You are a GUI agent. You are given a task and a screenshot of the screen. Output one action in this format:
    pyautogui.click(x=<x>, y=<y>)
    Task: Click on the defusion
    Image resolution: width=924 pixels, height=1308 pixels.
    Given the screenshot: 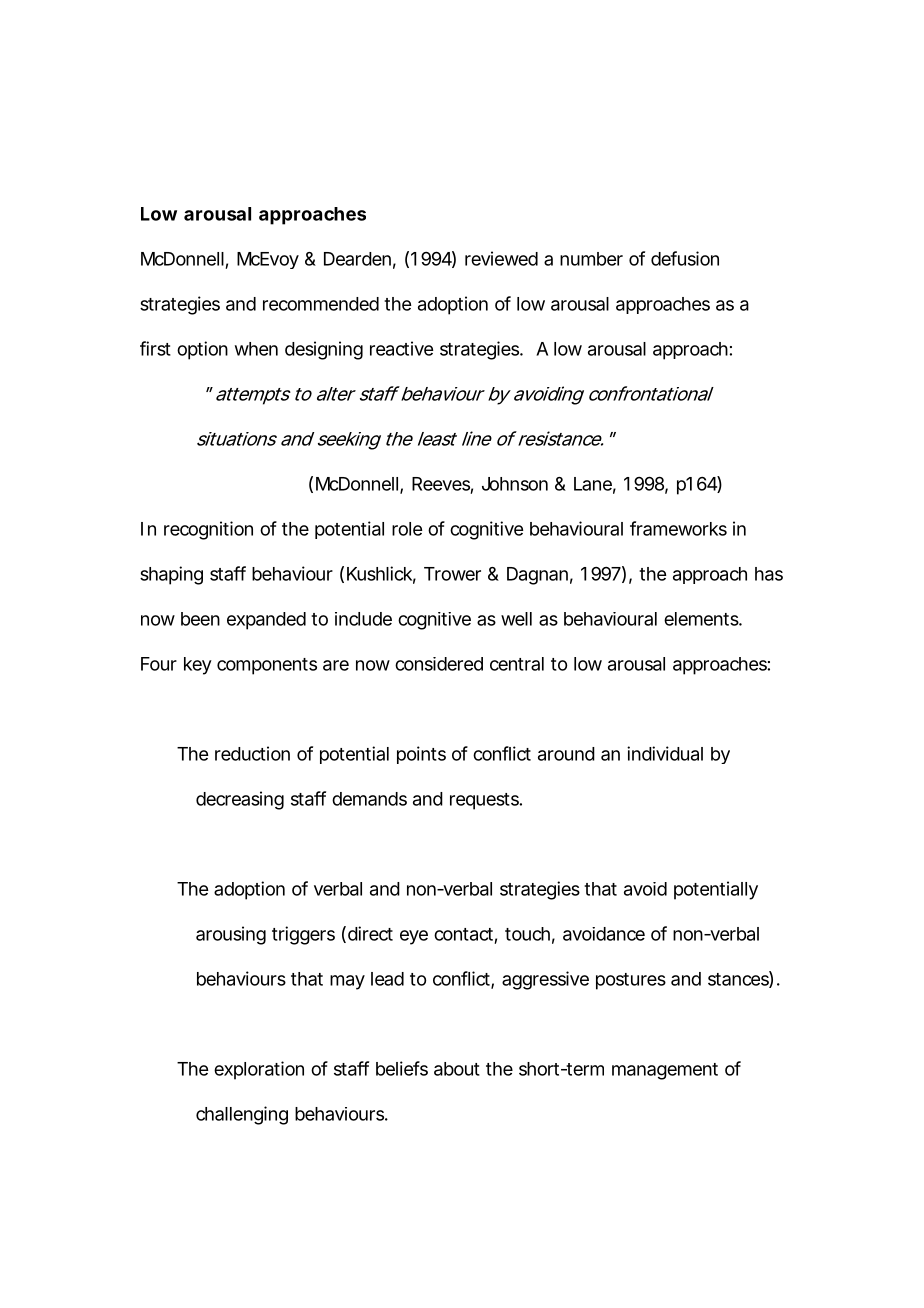 What is the action you would take?
    pyautogui.click(x=685, y=258)
